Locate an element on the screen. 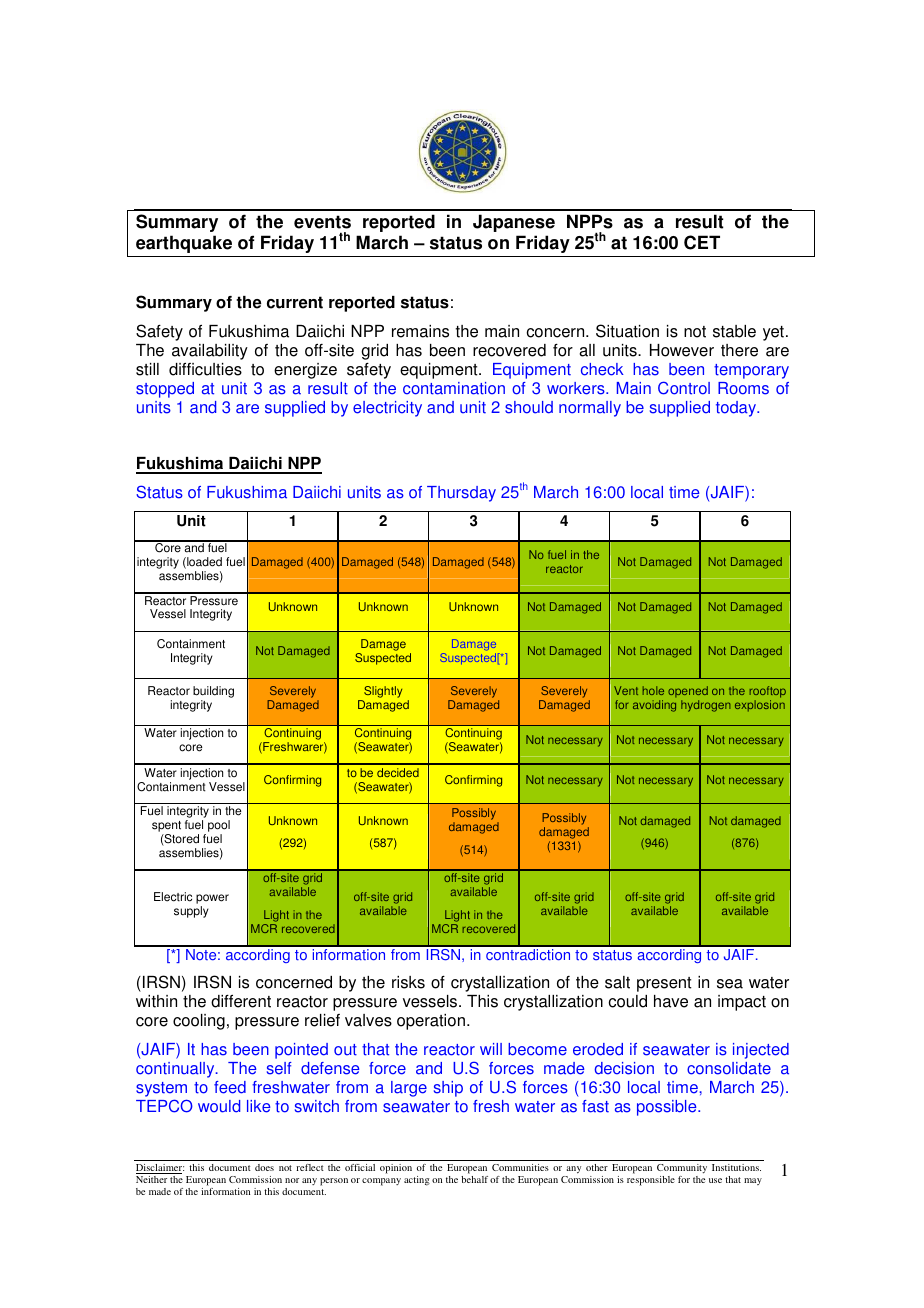  CET is located at coordinates (702, 242).
